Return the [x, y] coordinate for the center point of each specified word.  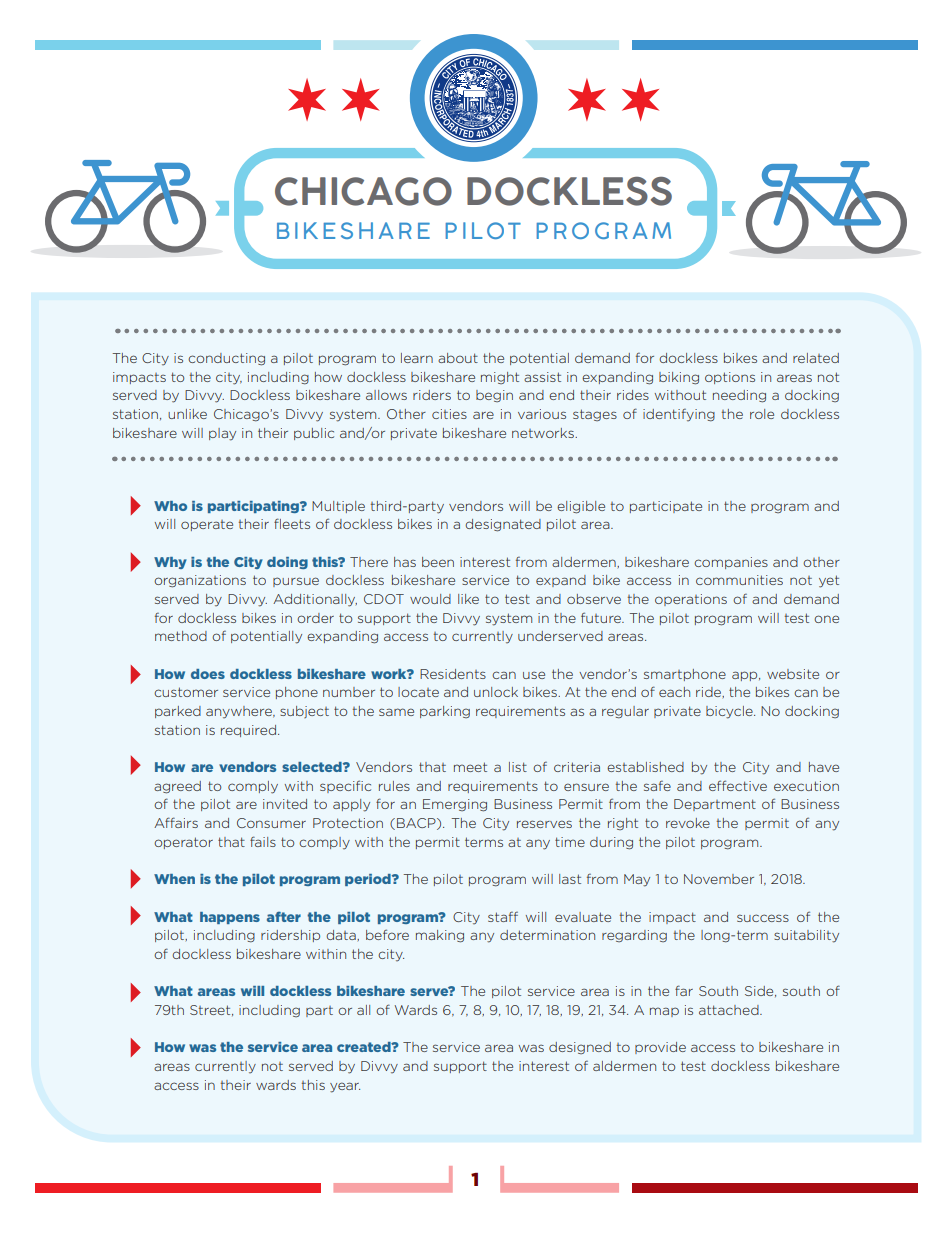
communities [739, 580]
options [730, 378]
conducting [226, 359]
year [345, 1087]
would [430, 599]
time [570, 842]
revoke [688, 823]
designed [580, 1048]
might [500, 378]
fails [263, 841]
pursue [296, 582]
